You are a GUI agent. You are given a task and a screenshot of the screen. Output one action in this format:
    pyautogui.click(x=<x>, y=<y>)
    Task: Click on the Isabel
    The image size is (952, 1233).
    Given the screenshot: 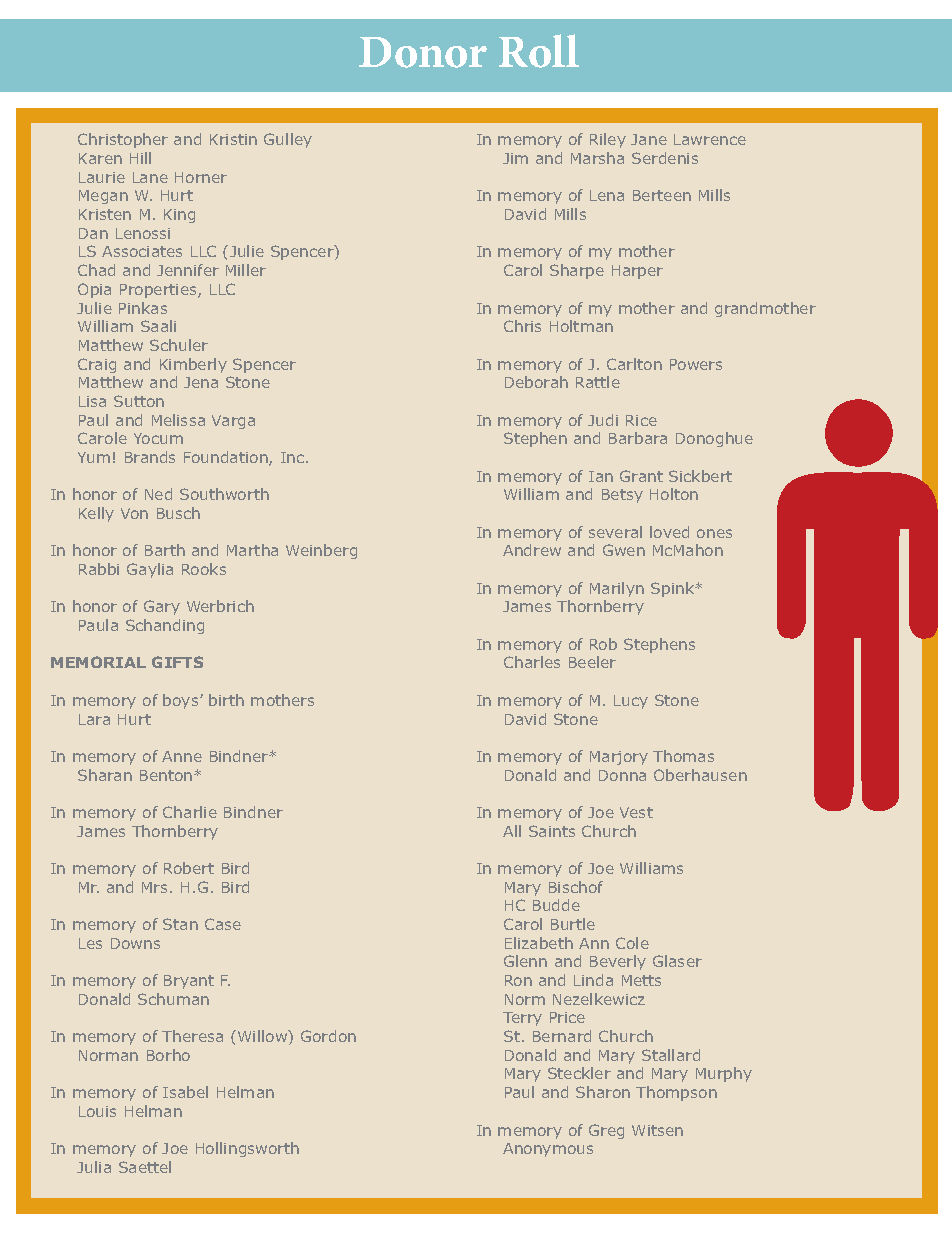 What is the action you would take?
    pyautogui.click(x=185, y=1092)
